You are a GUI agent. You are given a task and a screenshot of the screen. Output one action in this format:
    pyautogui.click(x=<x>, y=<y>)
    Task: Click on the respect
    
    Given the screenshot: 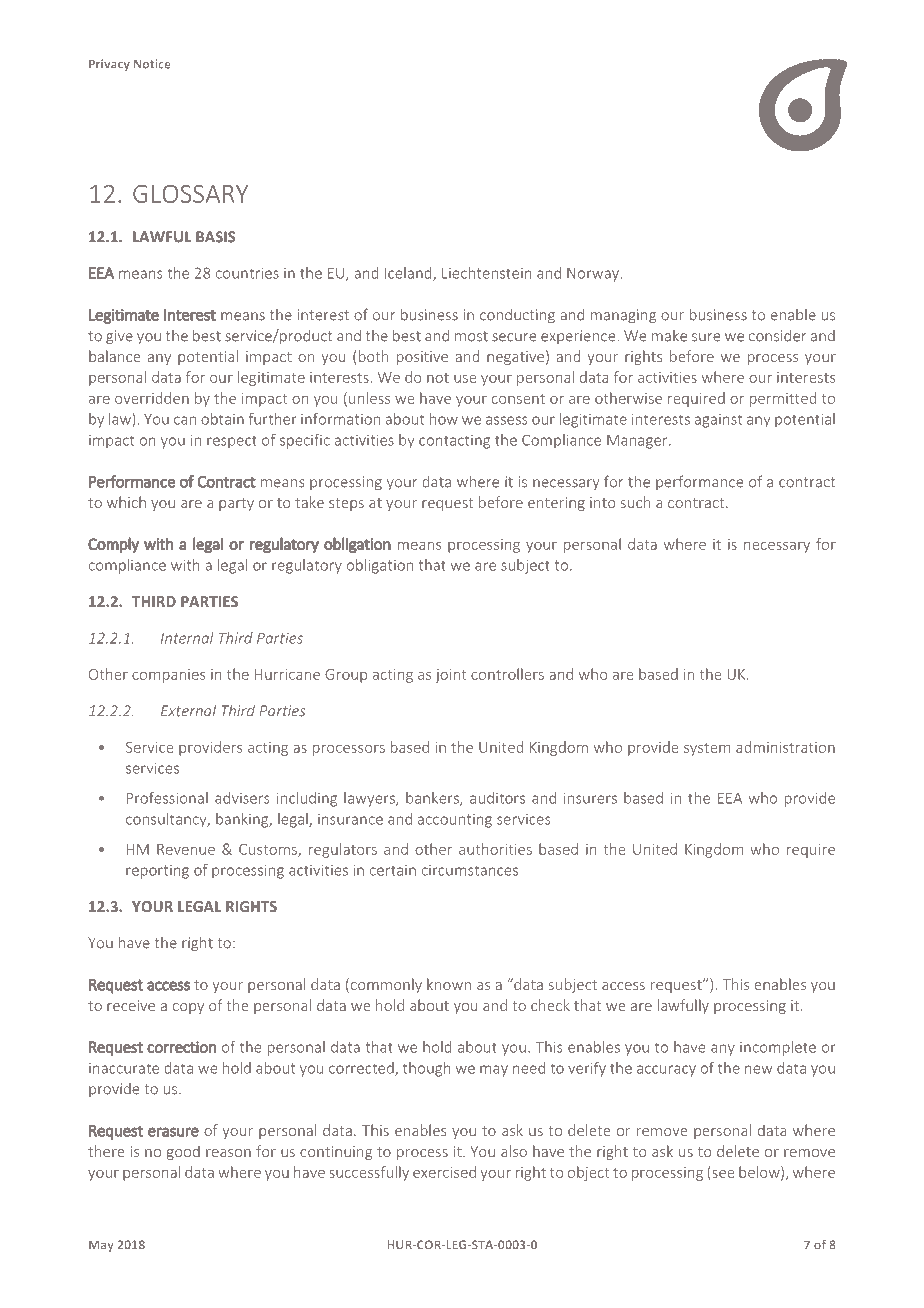 What is the action you would take?
    pyautogui.click(x=232, y=442)
